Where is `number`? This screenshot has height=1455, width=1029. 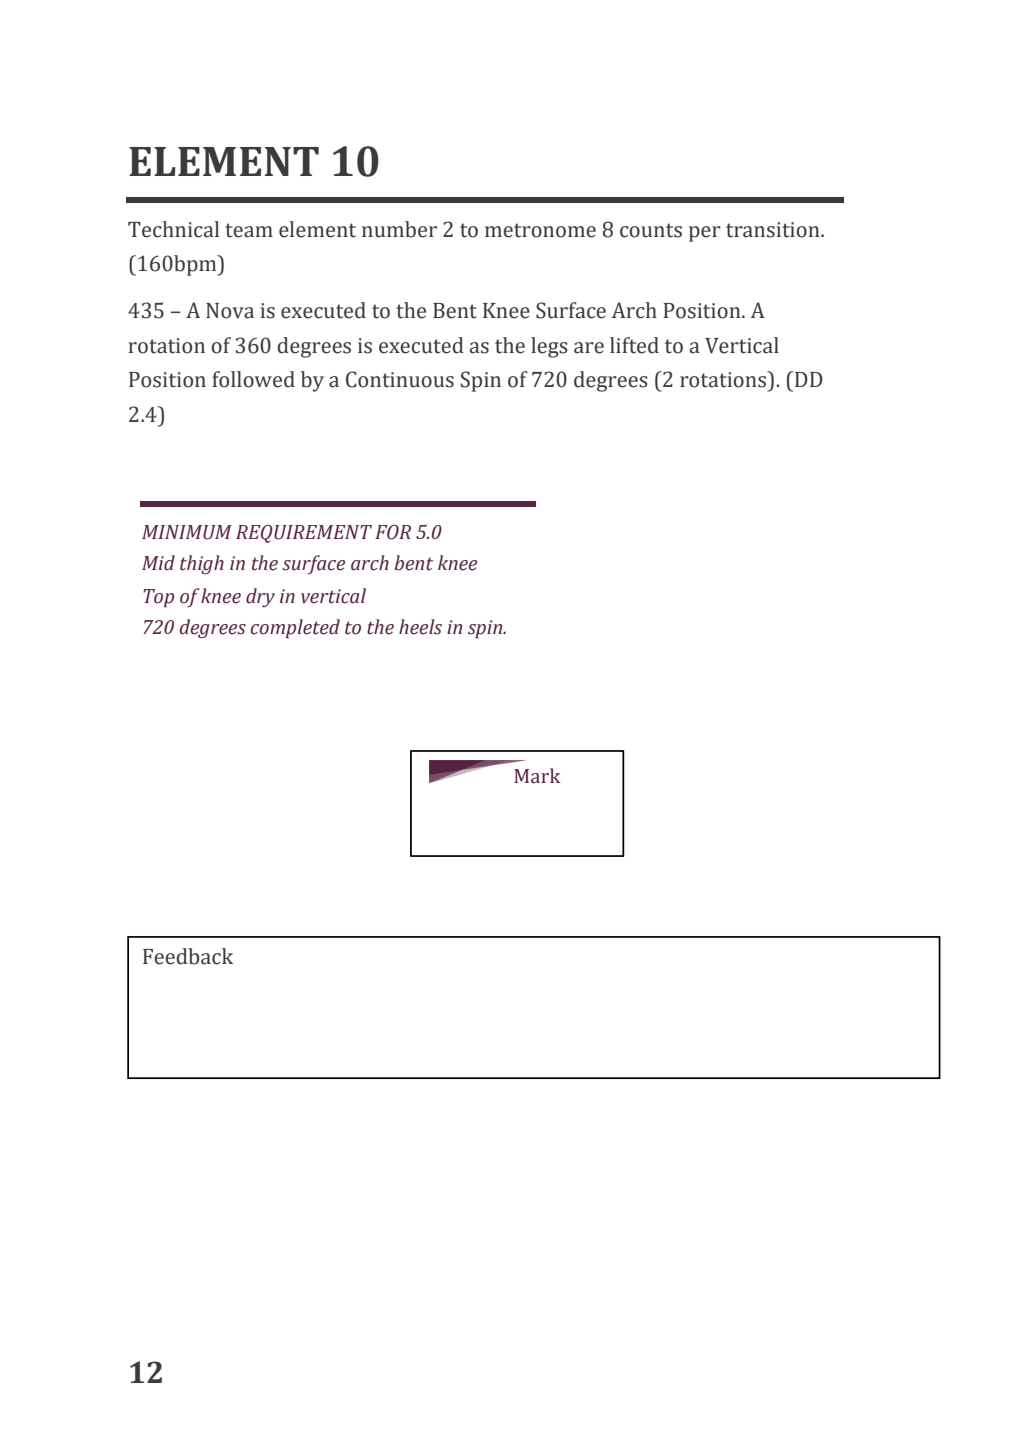
number is located at coordinates (399, 229).
